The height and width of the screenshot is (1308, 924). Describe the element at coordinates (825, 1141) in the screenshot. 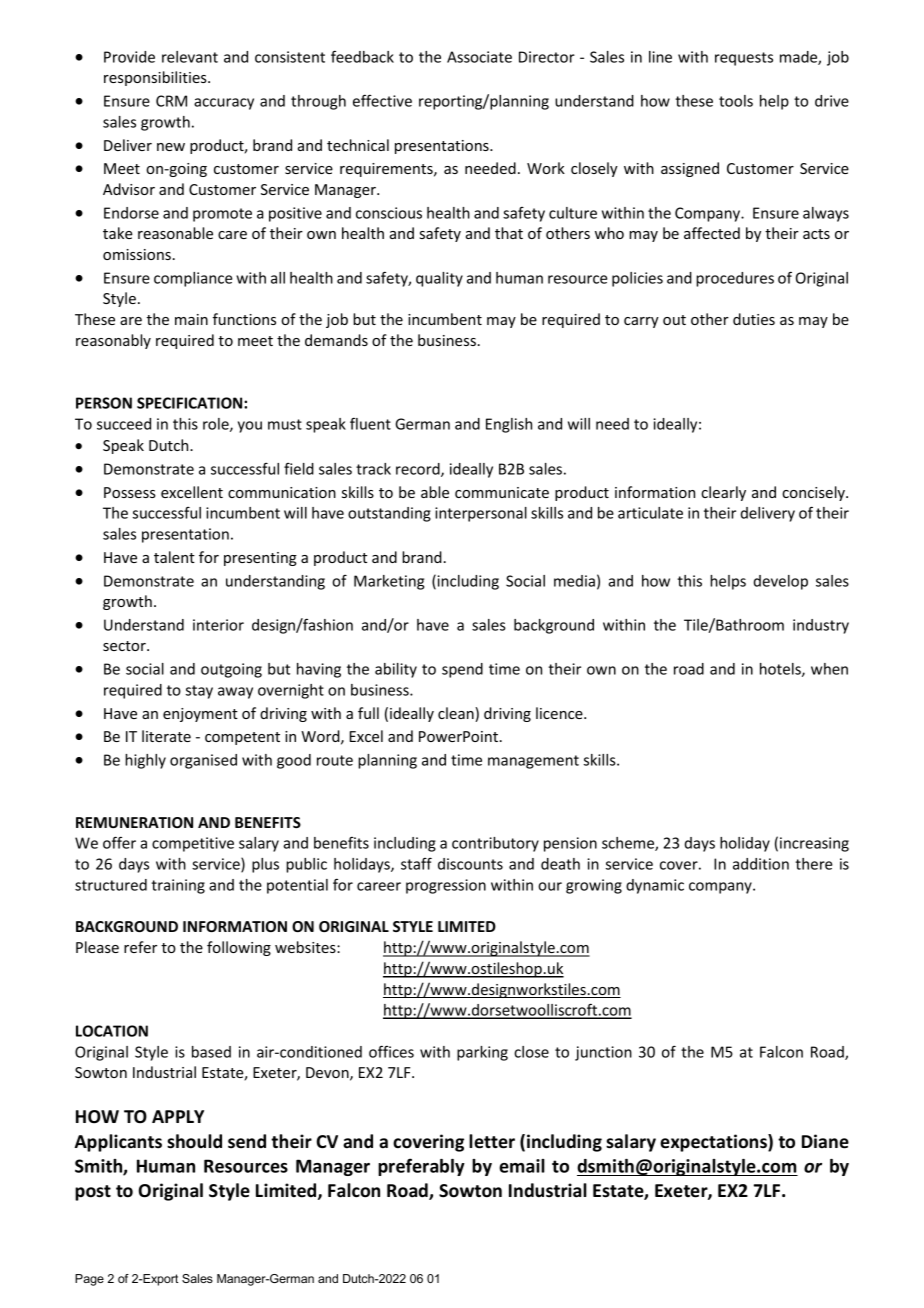

I see `Diane` at that location.
